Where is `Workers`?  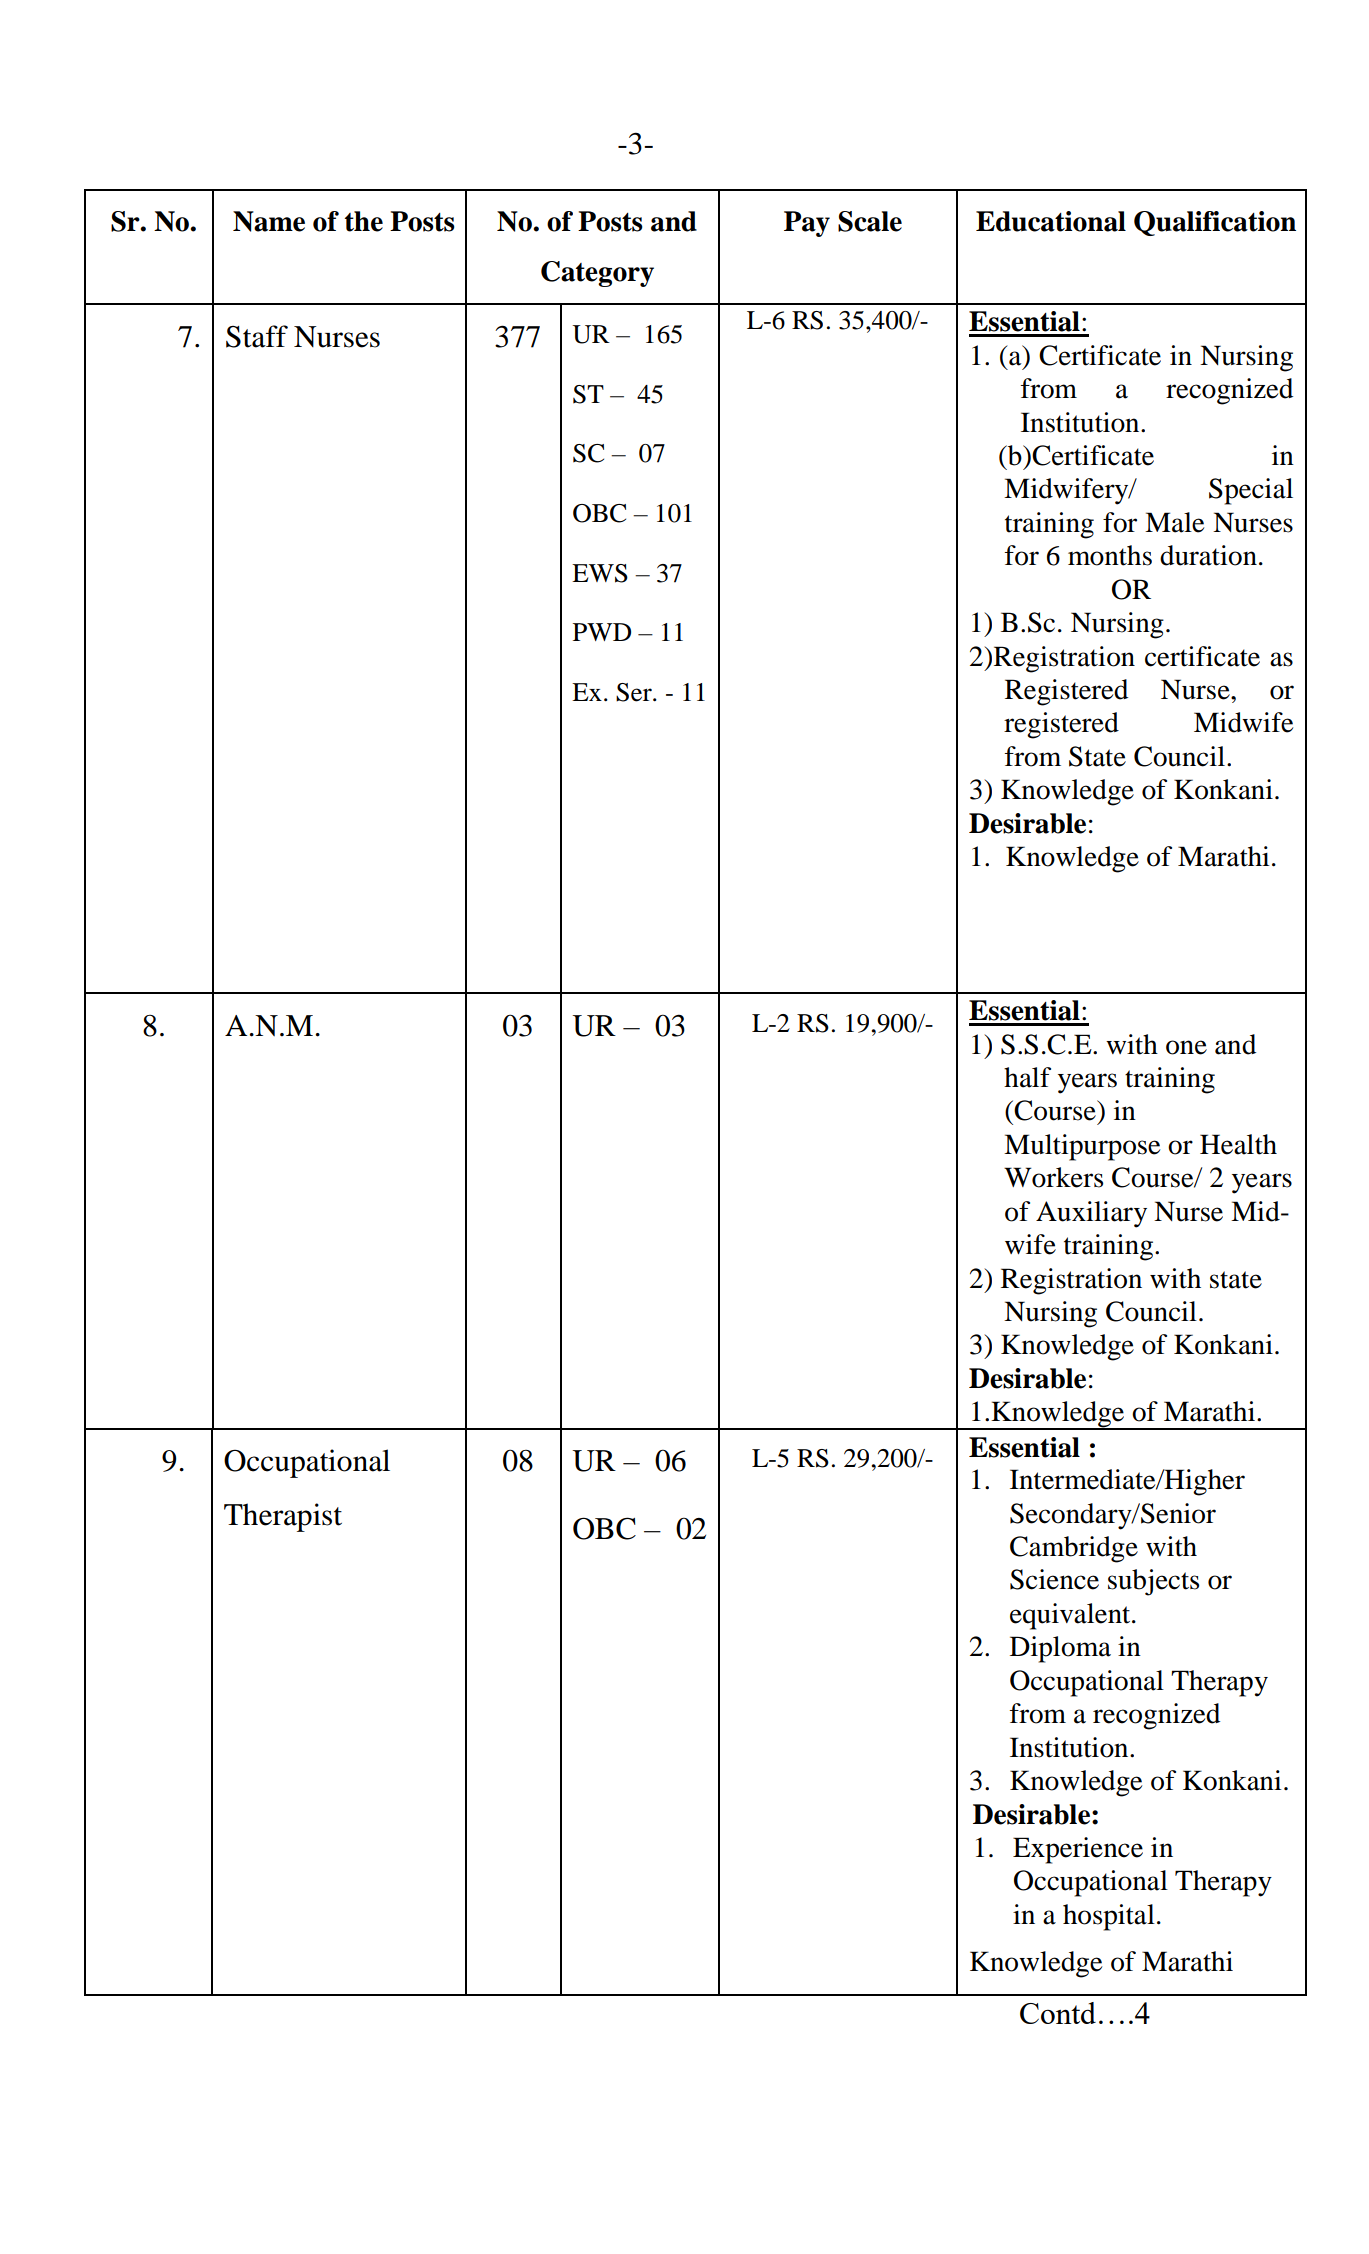 Workers is located at coordinates (1053, 1177).
